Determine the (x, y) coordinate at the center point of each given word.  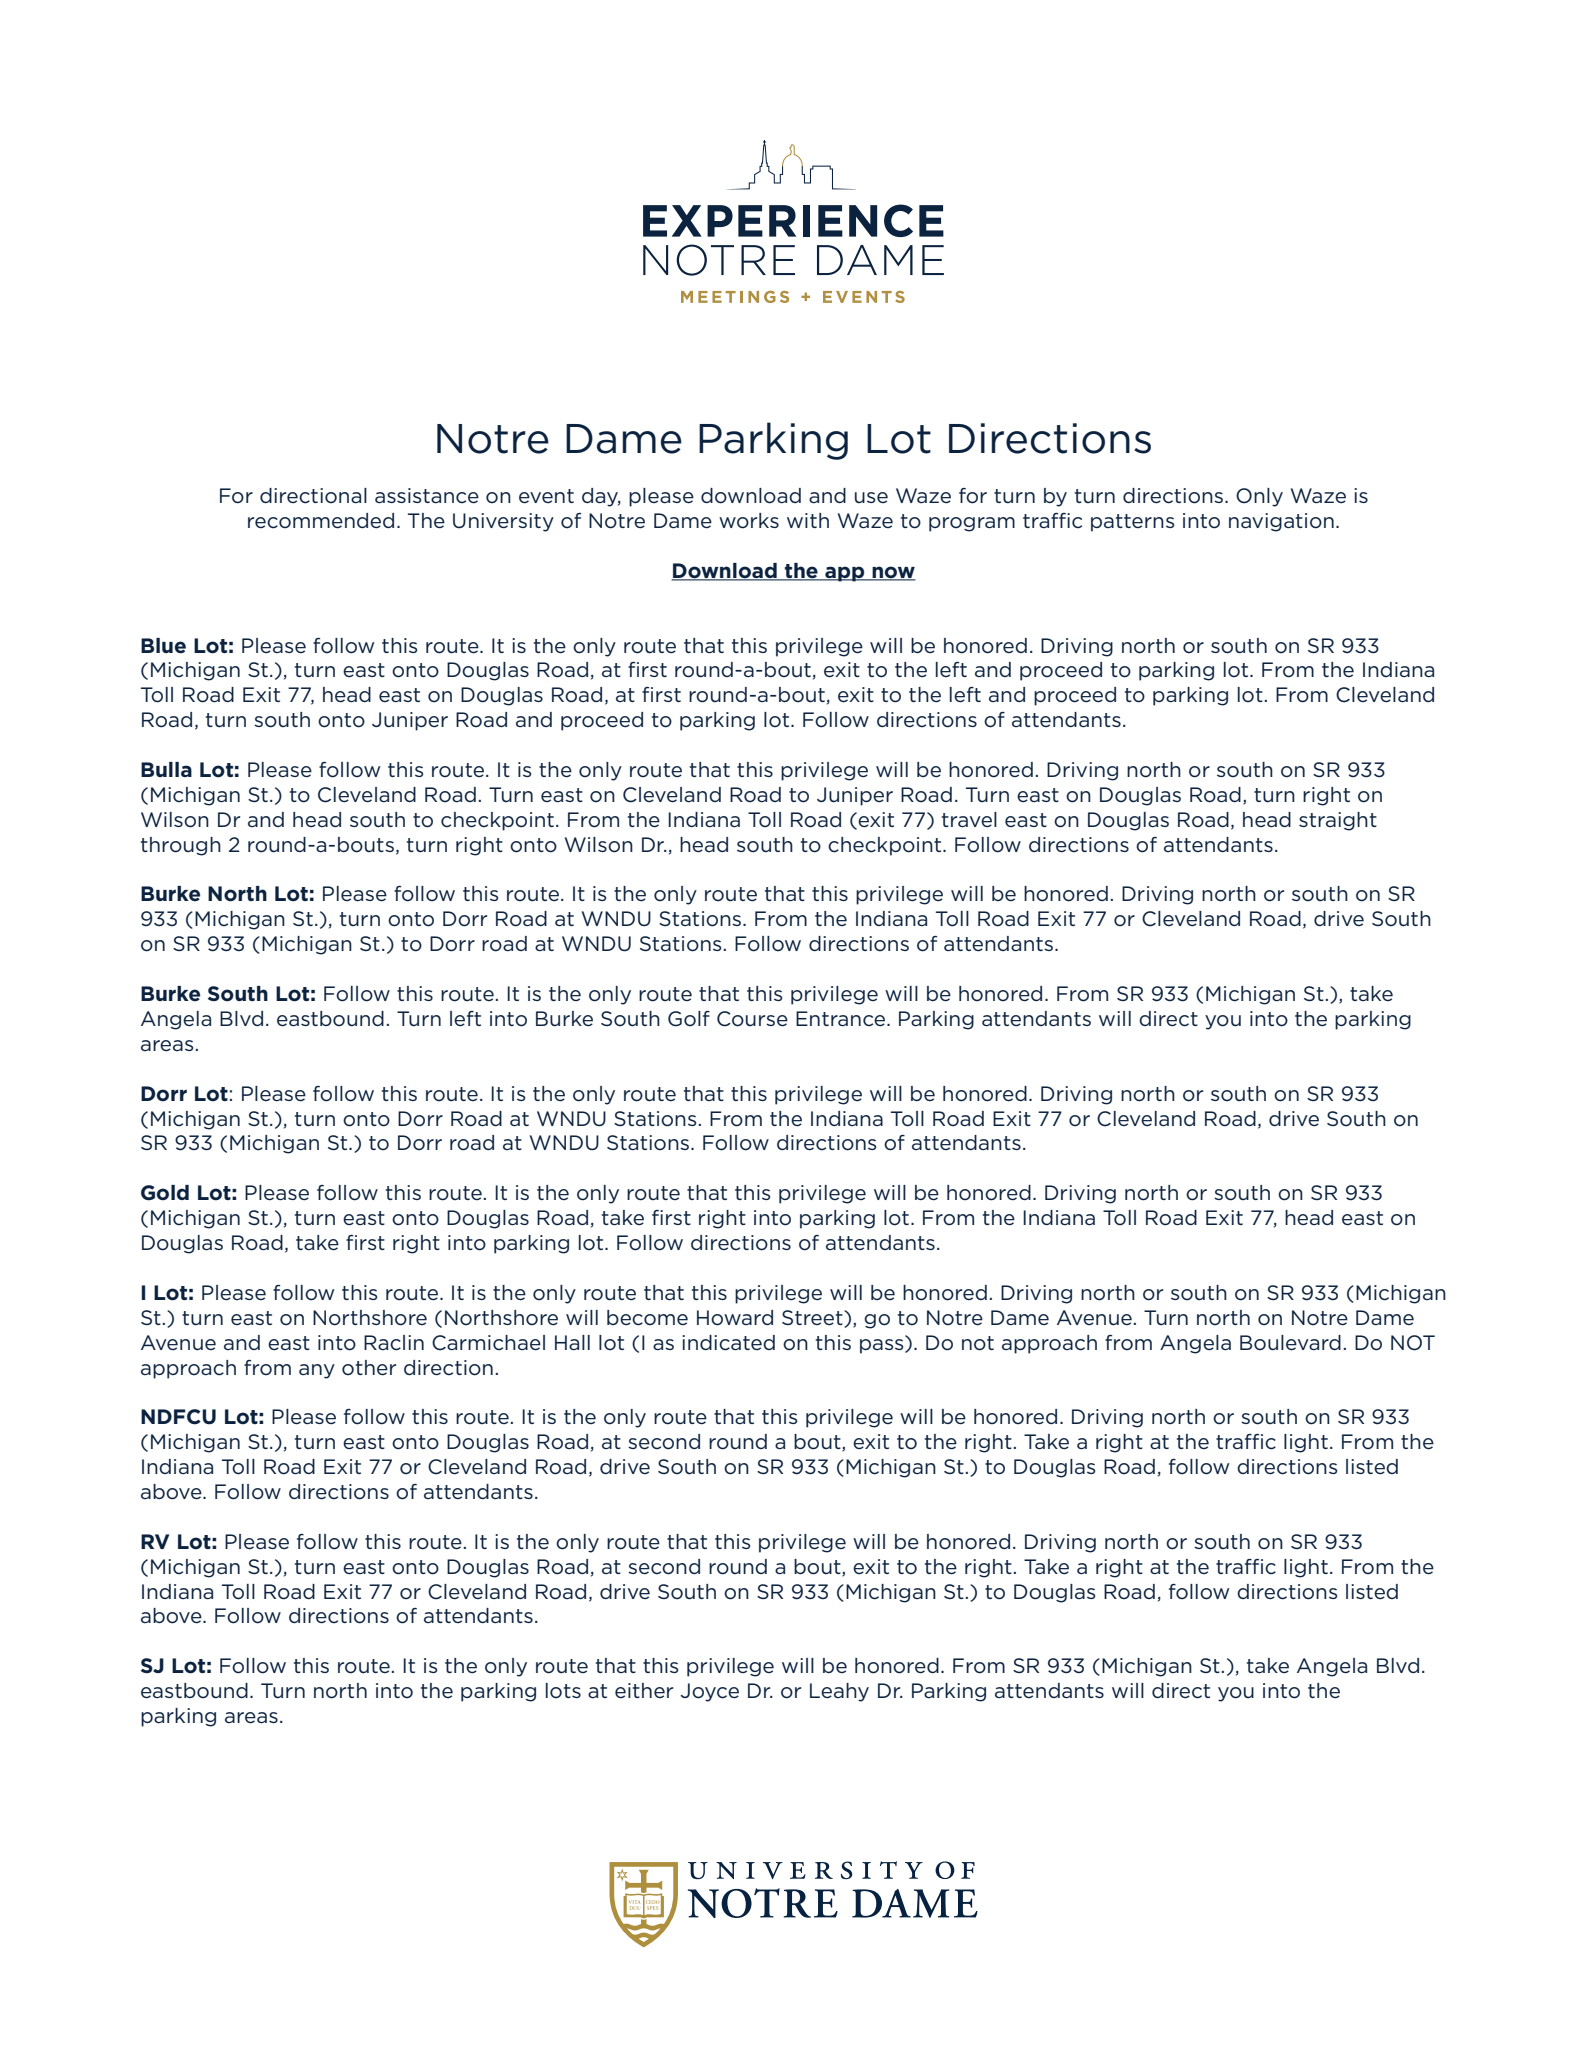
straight (1338, 821)
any (317, 1371)
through (181, 846)
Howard (735, 1318)
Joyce (709, 1692)
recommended (321, 521)
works (749, 521)
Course (752, 1019)
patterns (1132, 523)
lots (563, 1691)
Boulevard (1290, 1343)
